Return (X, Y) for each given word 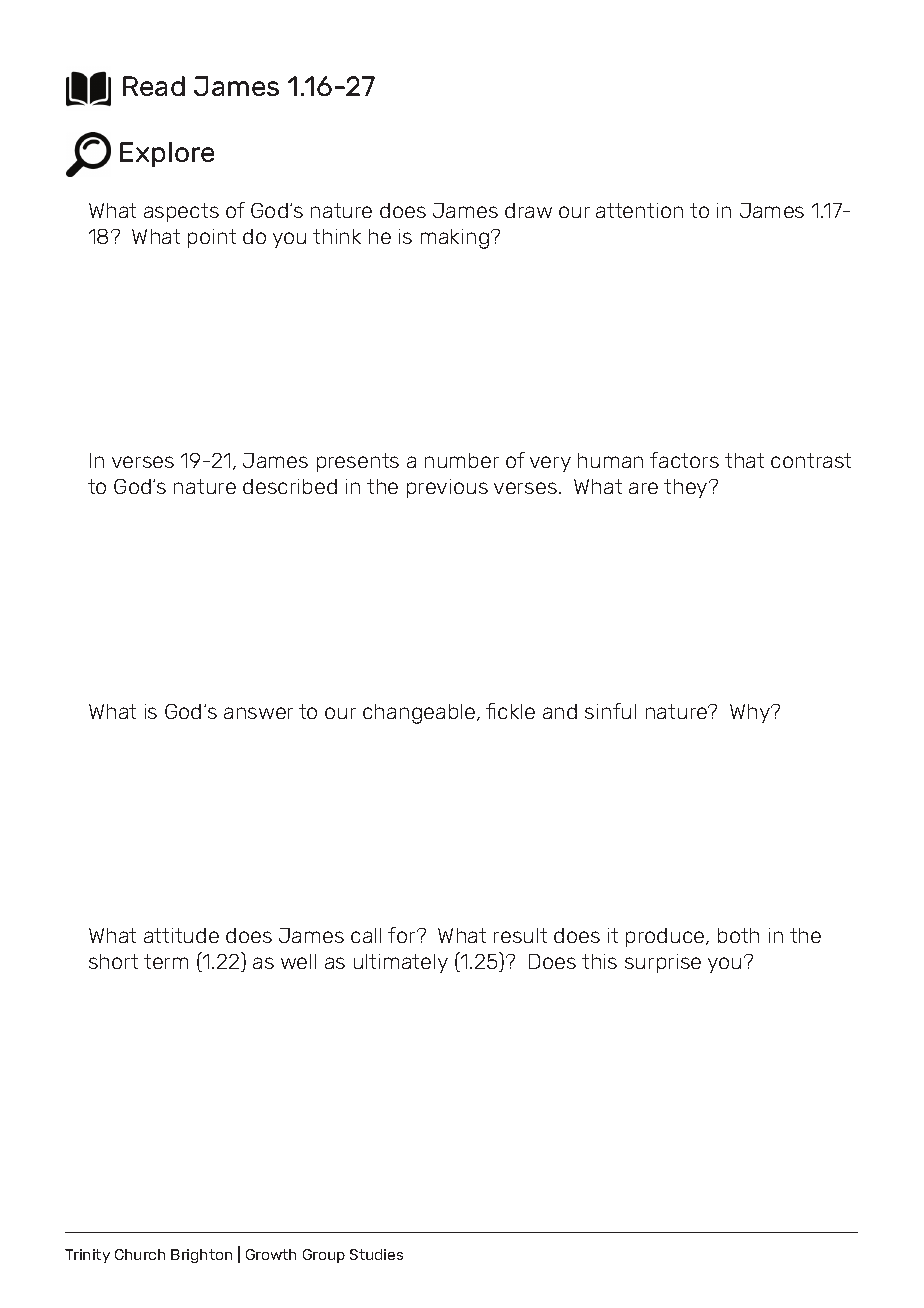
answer (258, 713)
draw (528, 210)
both (738, 935)
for (403, 935)
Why (751, 713)
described (290, 486)
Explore (167, 154)
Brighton (201, 1256)
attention (639, 210)
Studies (376, 1254)
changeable (420, 714)
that (744, 460)
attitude (181, 935)
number (462, 460)
